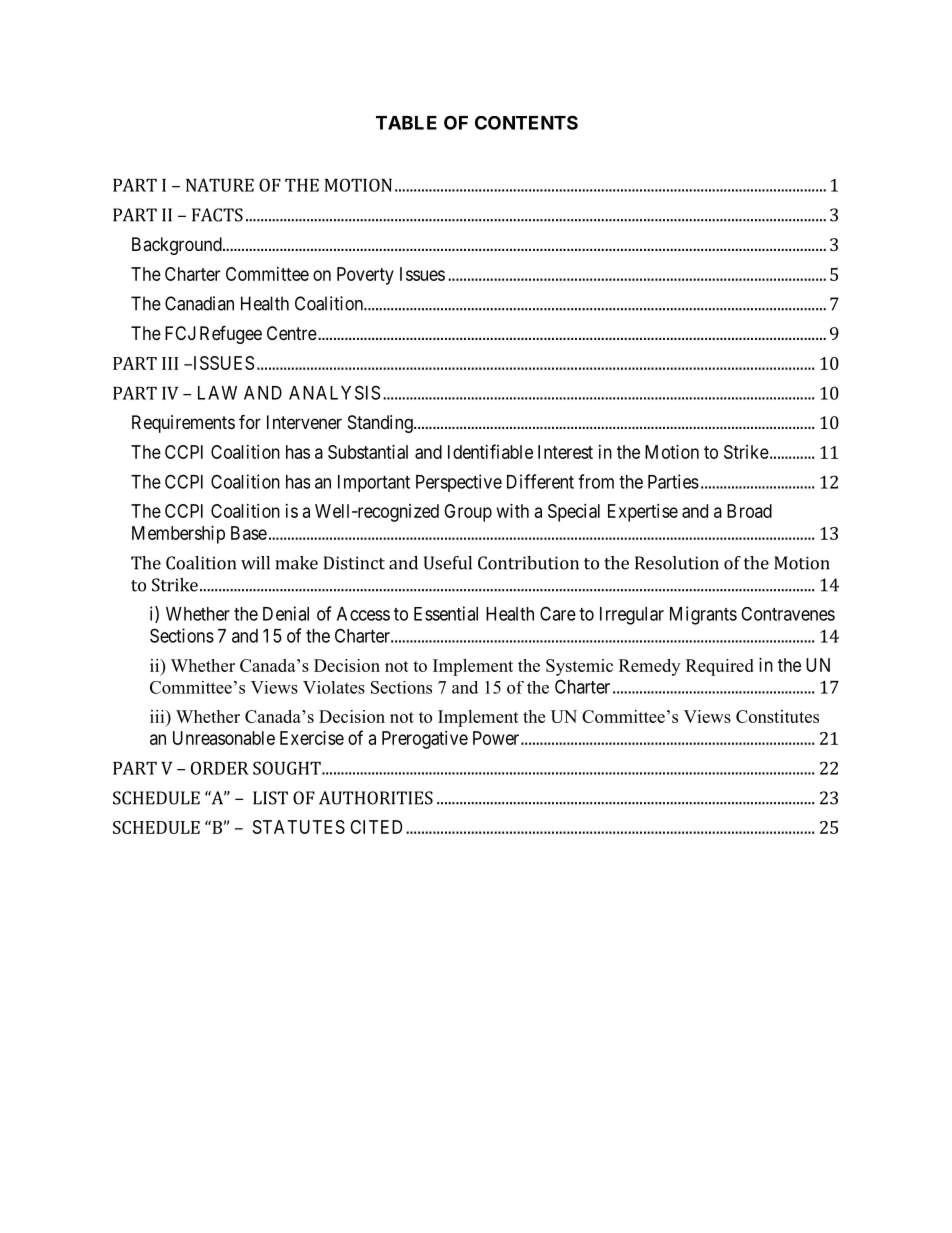 Image resolution: width=952 pixels, height=1233 pixels. I want to click on Identifiable, so click(490, 451).
